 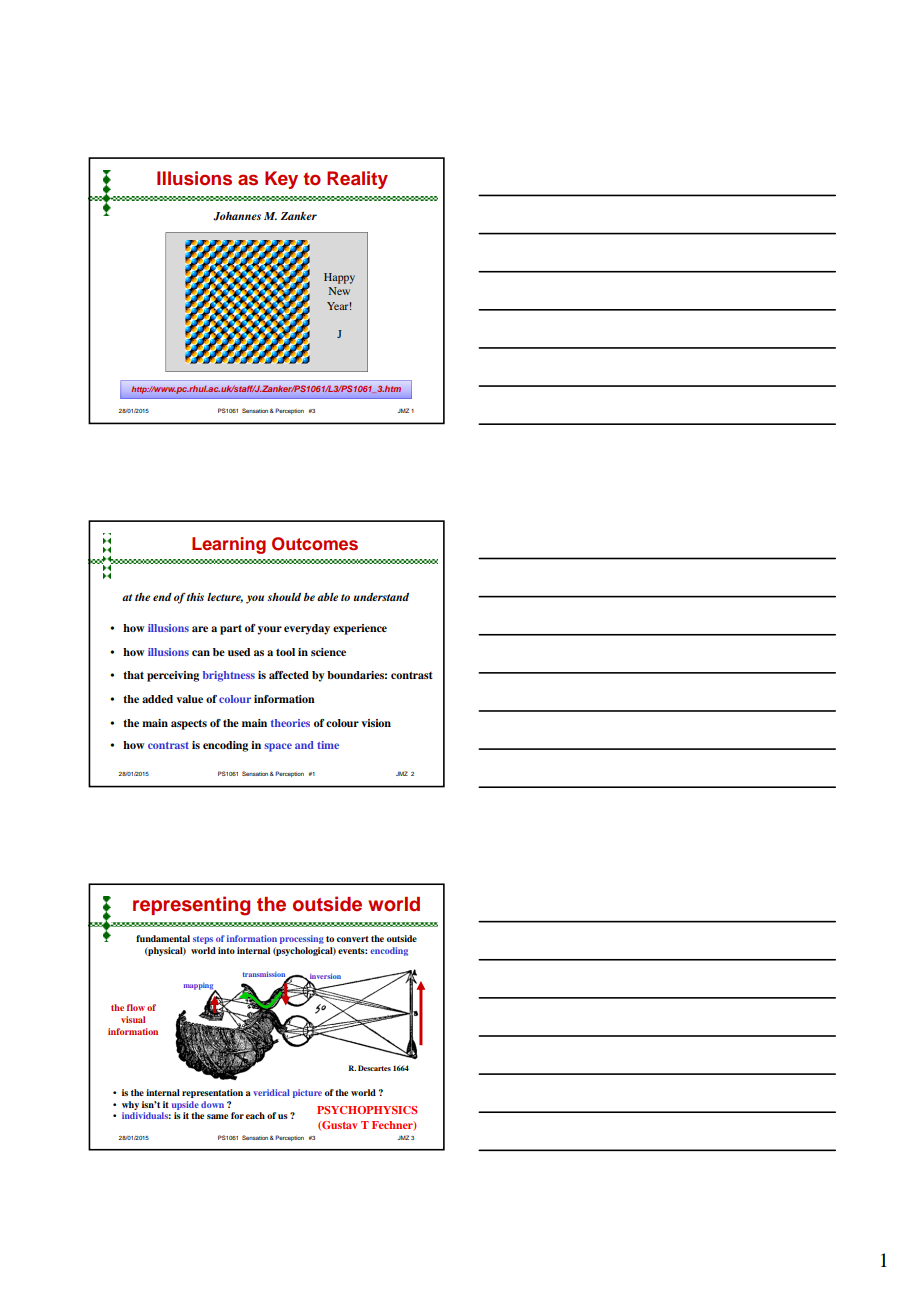 What do you see at coordinates (328, 745) in the document?
I see `time` at bounding box center [328, 745].
